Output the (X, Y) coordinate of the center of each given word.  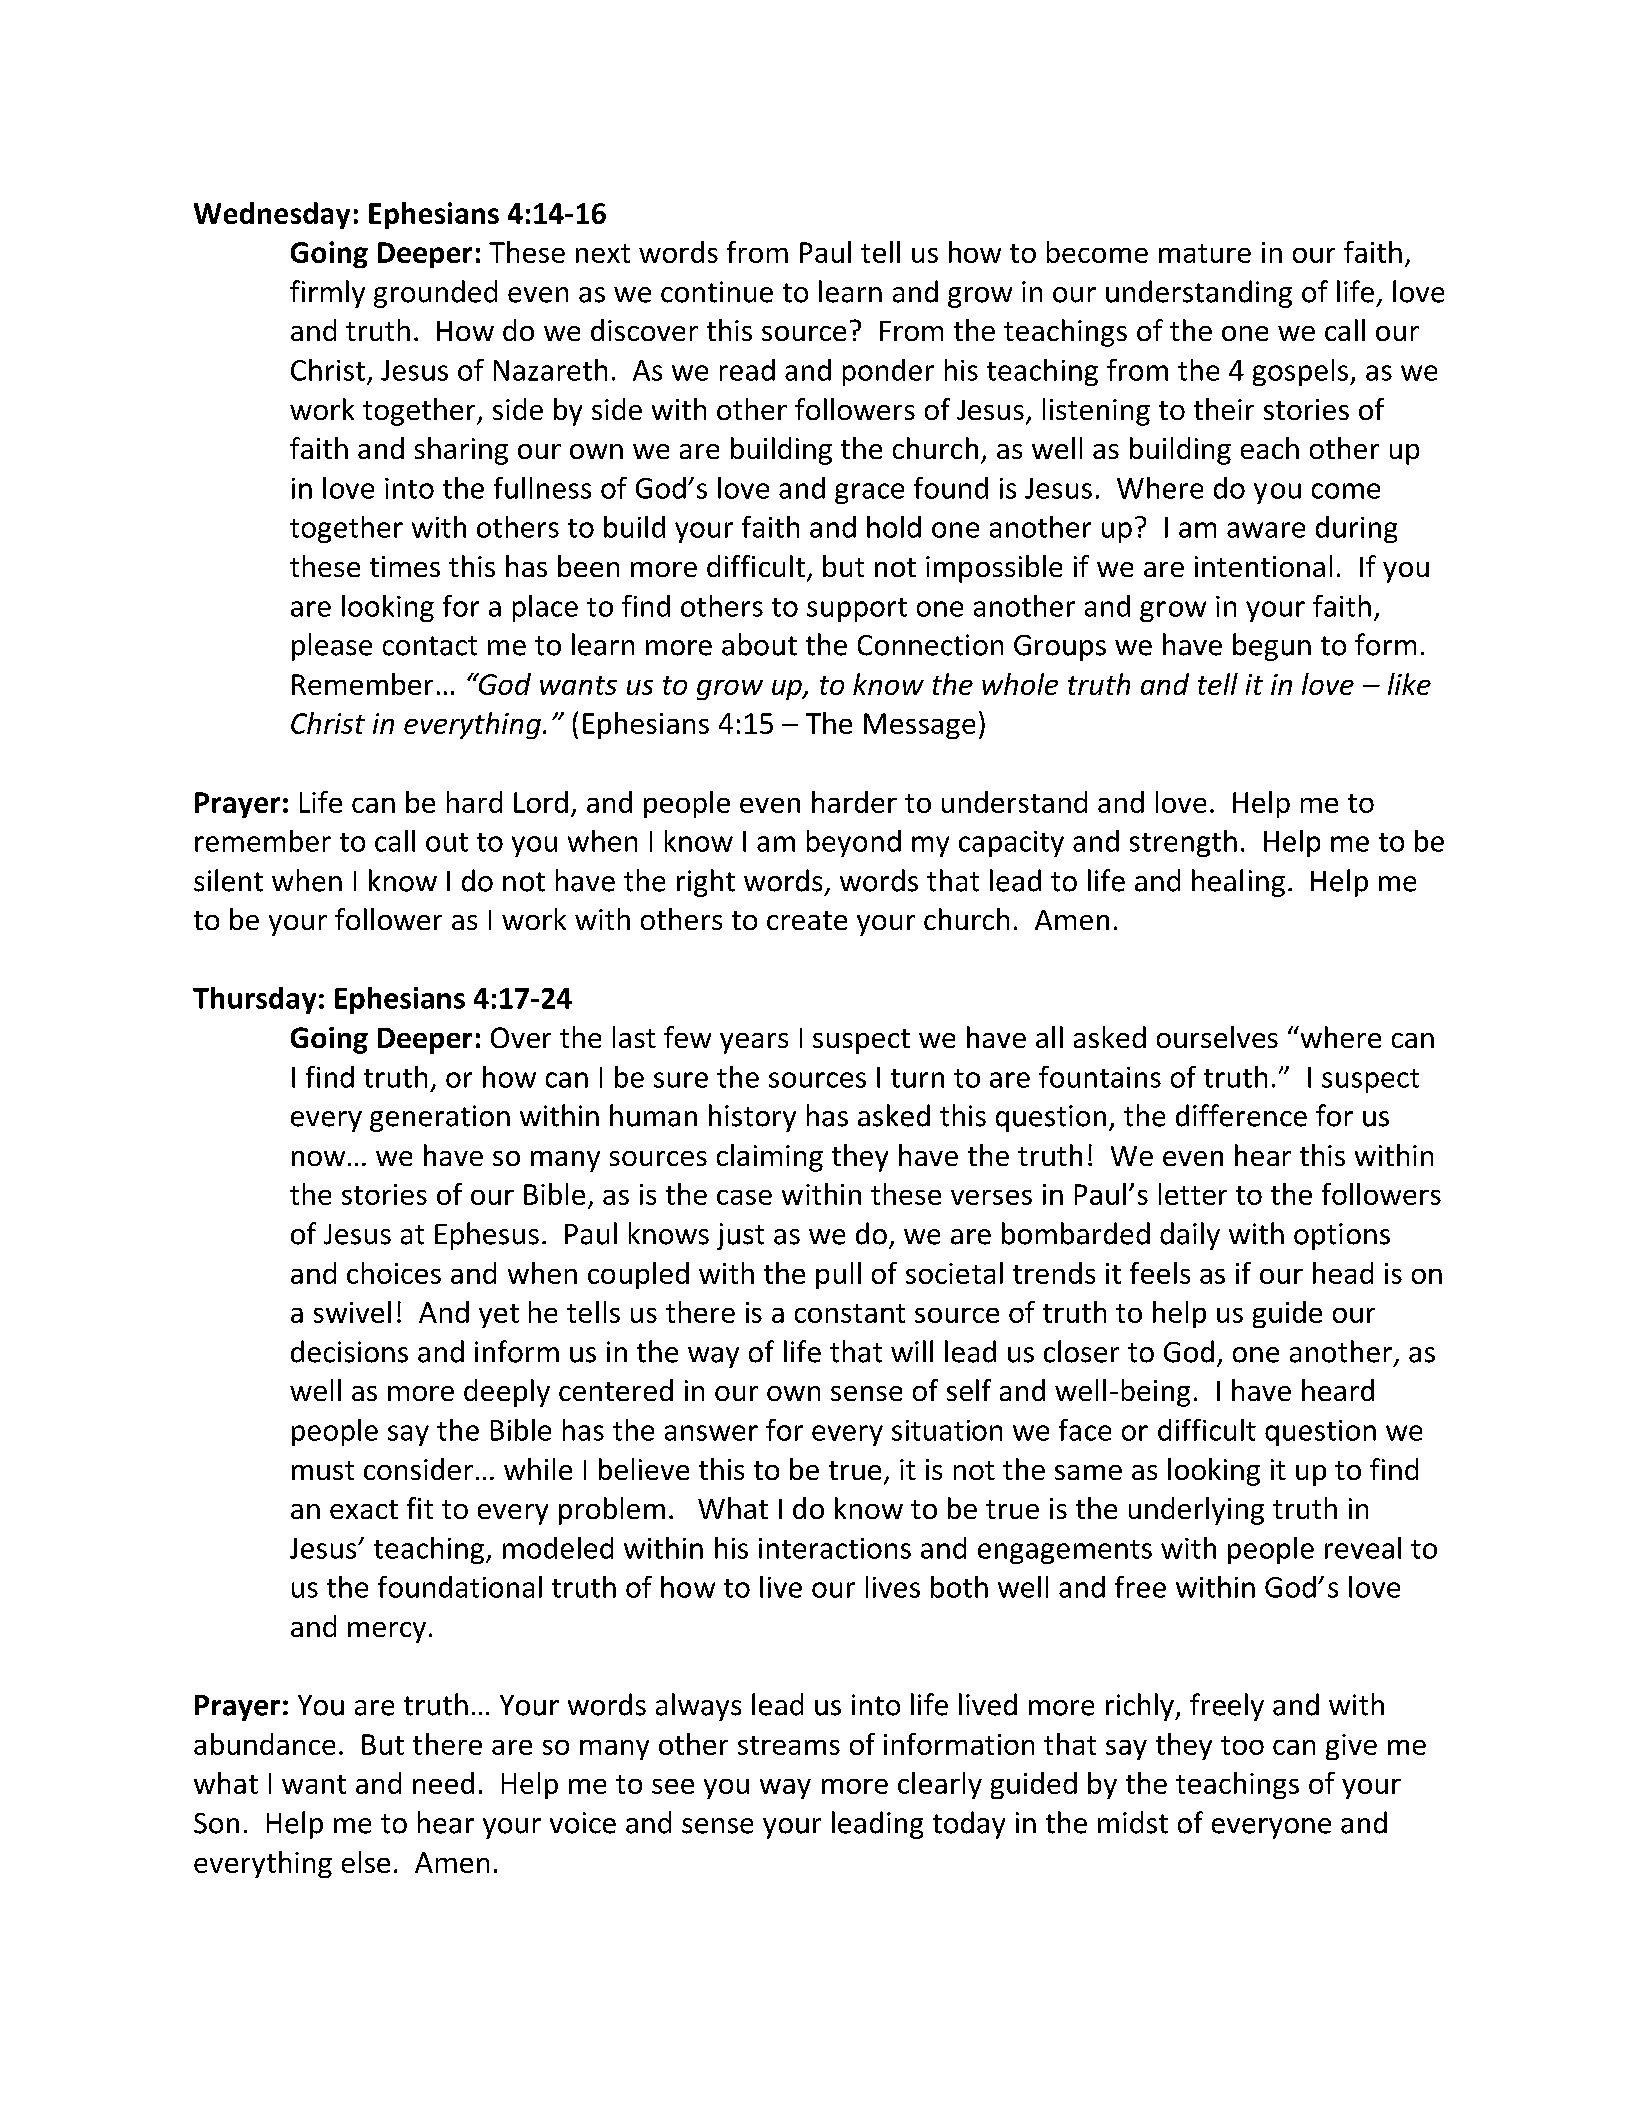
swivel (352, 1312)
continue (717, 292)
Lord (541, 802)
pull (838, 1275)
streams (789, 1745)
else (366, 1862)
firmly (327, 294)
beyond (854, 843)
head (1343, 1273)
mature (1205, 253)
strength (1183, 843)
